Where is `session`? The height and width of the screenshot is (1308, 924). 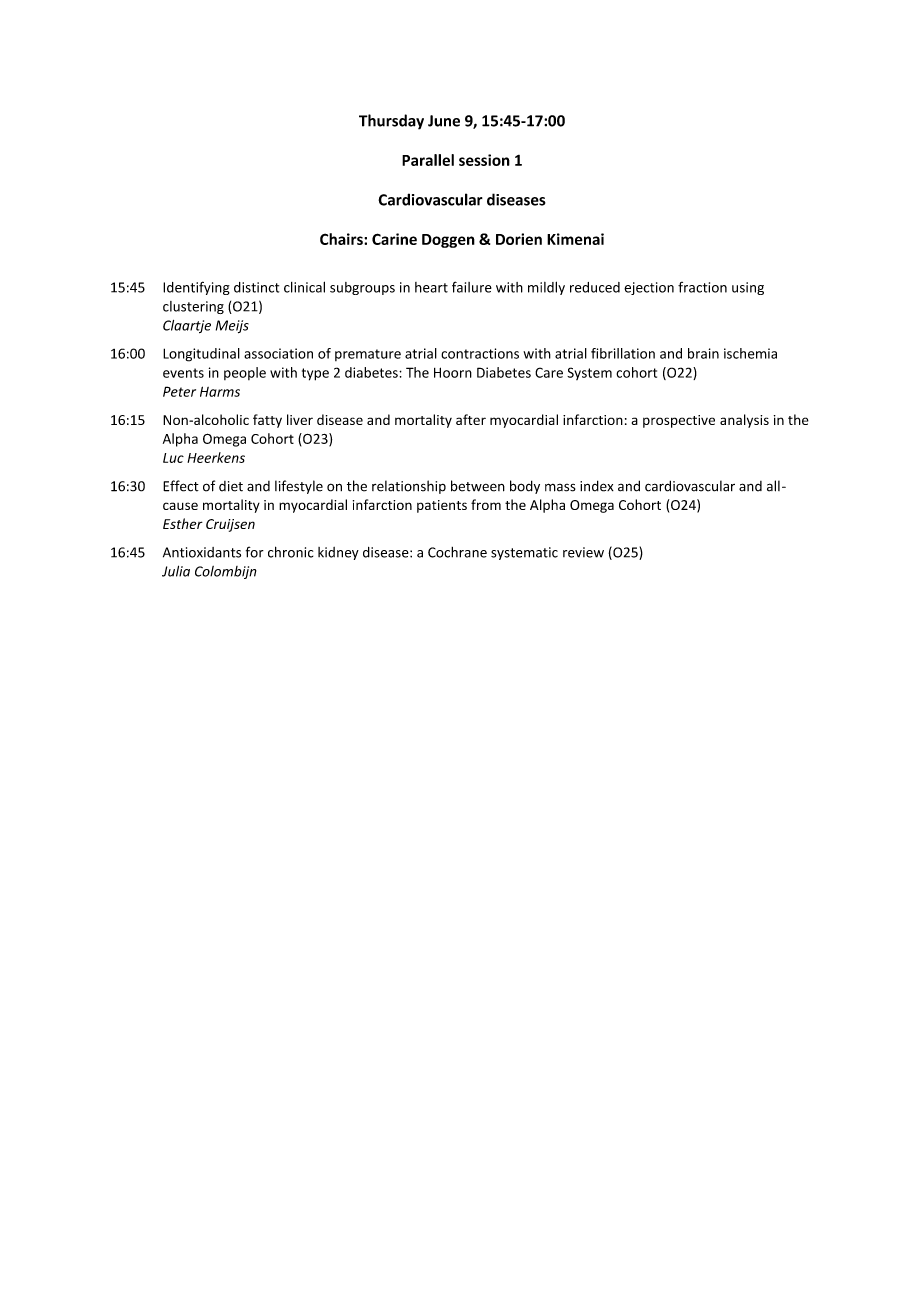 session is located at coordinates (484, 160).
